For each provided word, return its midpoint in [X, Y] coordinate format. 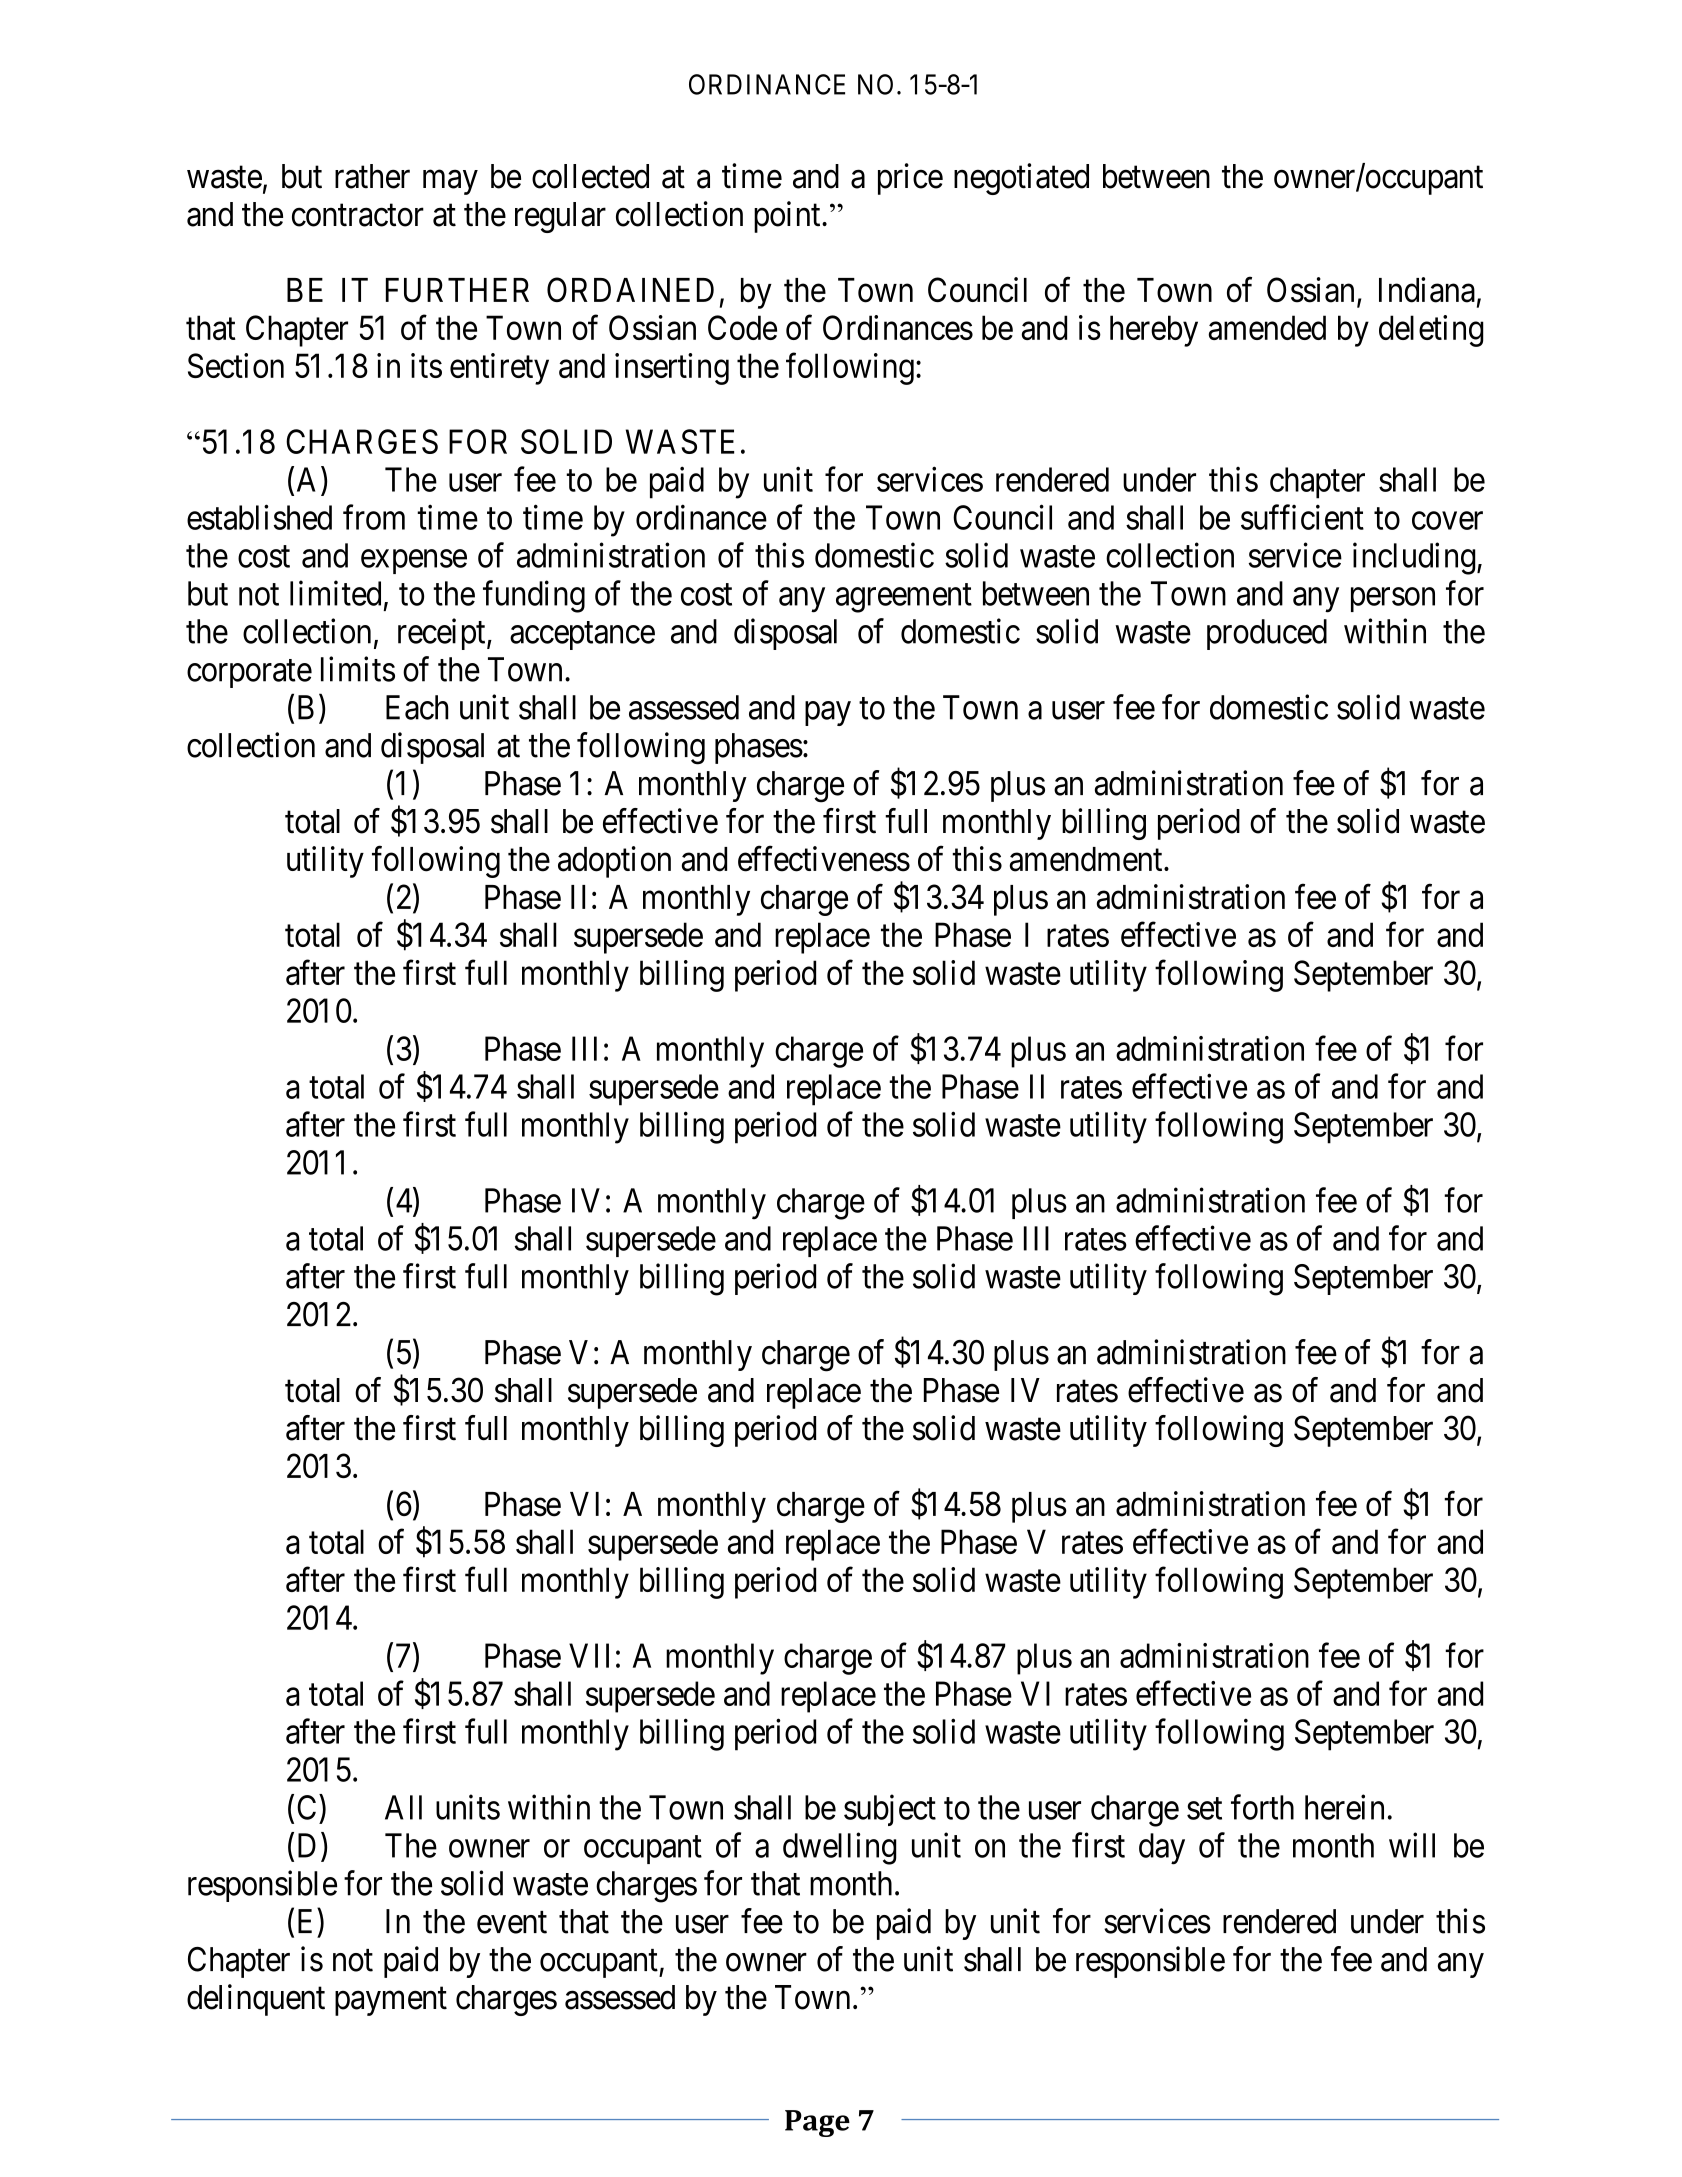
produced [1267, 634]
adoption [614, 862]
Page [817, 2123]
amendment [1087, 859]
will [1412, 1845]
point [788, 217]
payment [391, 2001]
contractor [358, 215]
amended [1267, 327]
